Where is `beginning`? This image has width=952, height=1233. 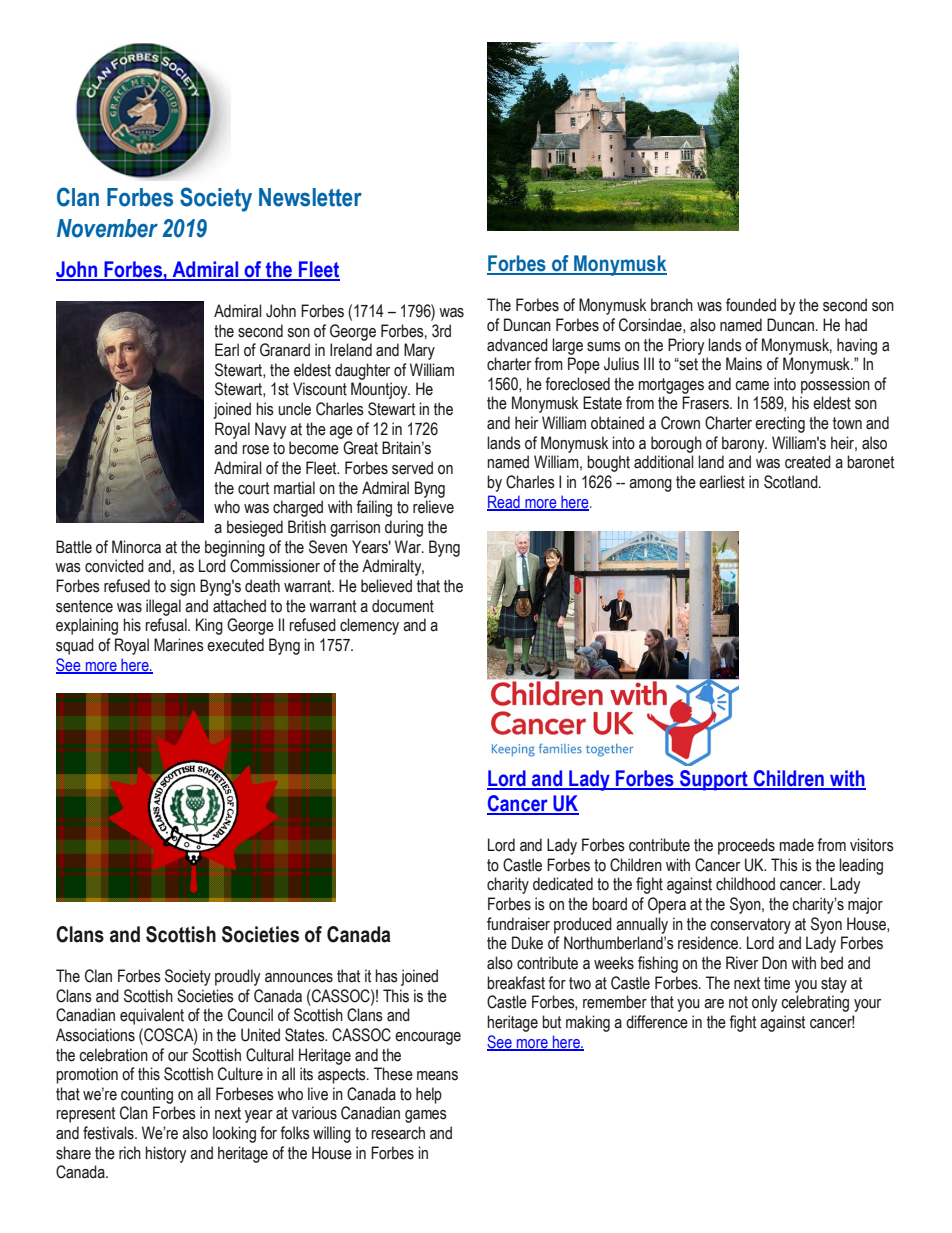 beginning is located at coordinates (235, 548).
